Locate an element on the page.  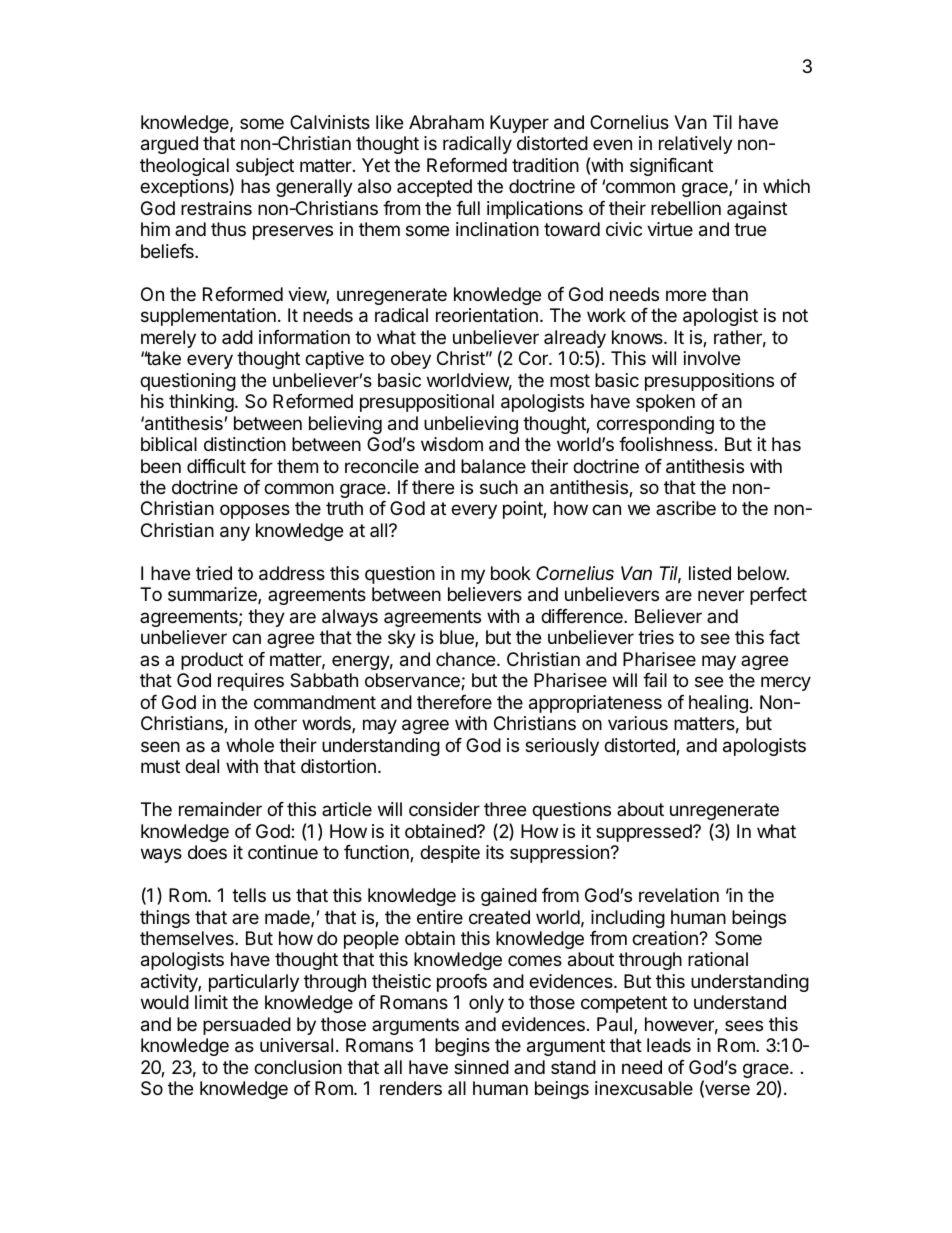
sees is located at coordinates (744, 1025).
